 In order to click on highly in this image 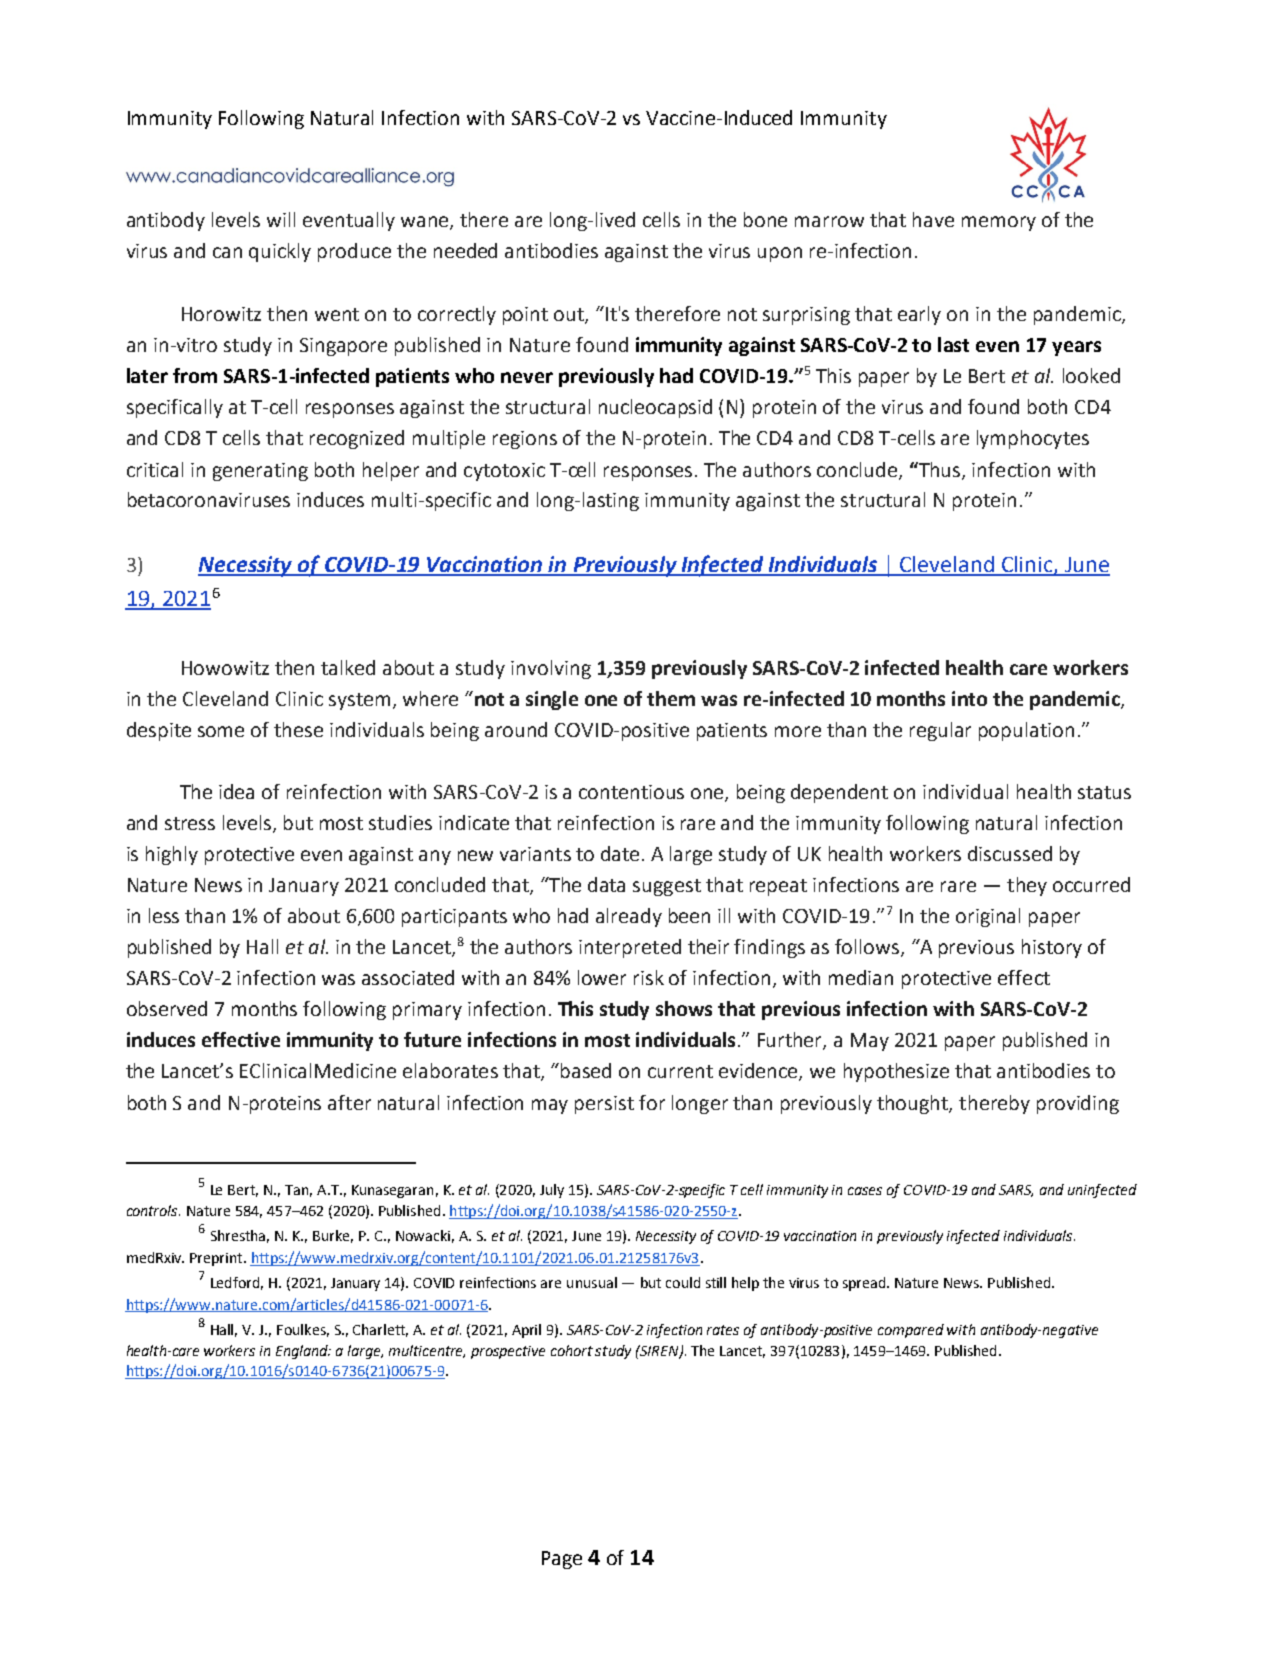, I will do `click(172, 855)`.
